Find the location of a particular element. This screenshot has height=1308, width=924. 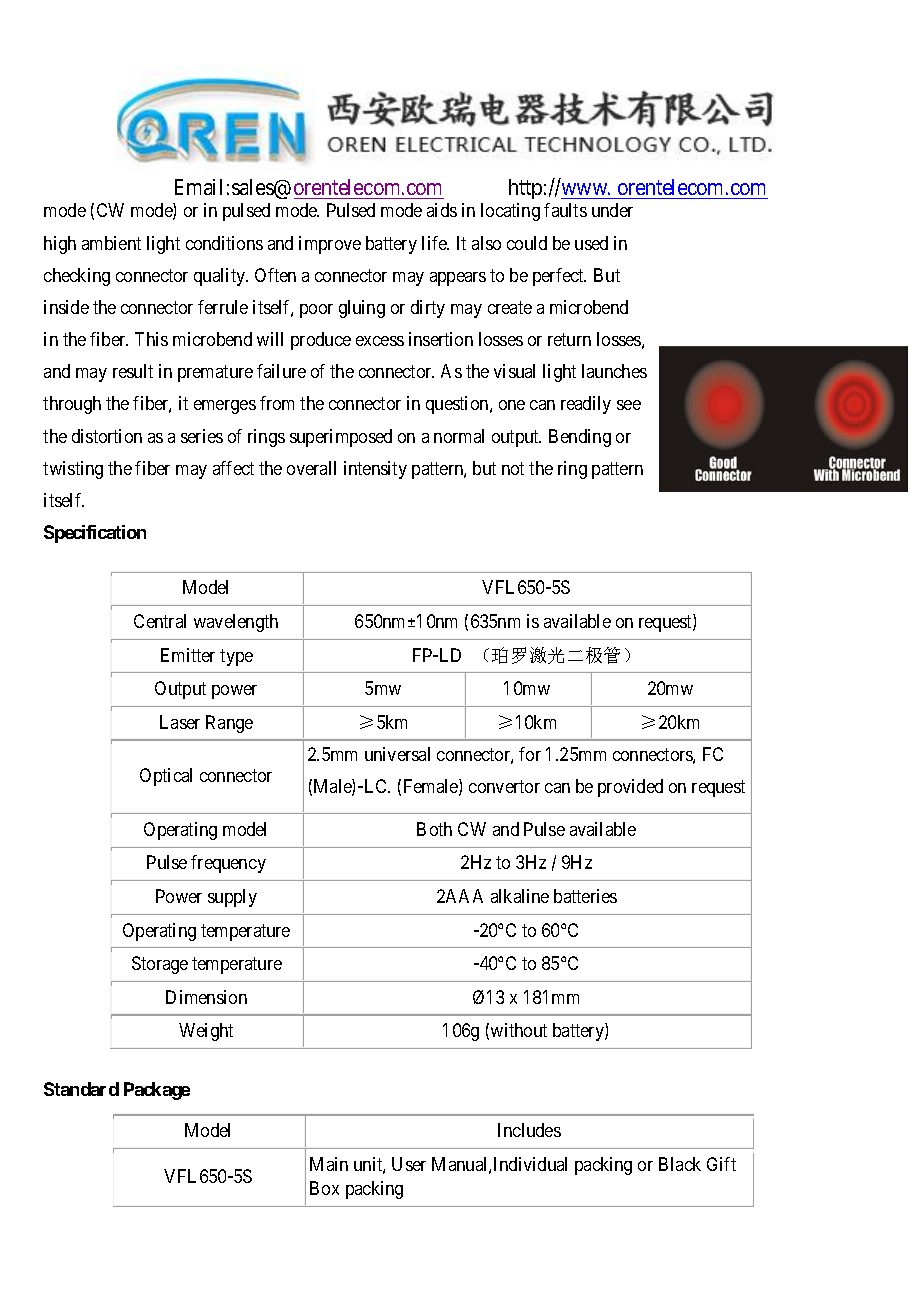

Laser is located at coordinates (180, 722).
